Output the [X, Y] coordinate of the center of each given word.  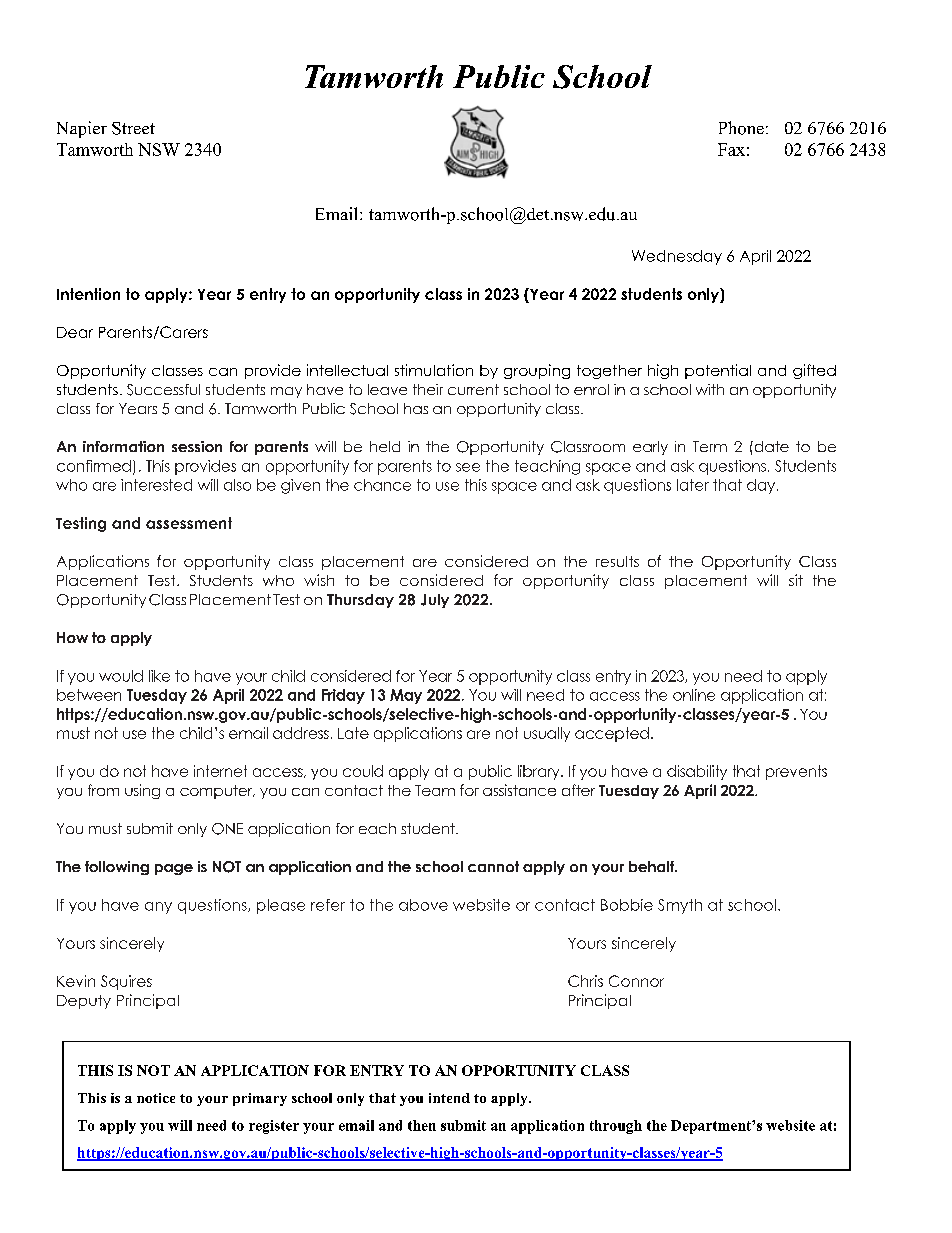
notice [156, 1098]
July [435, 601]
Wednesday [677, 257]
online [694, 695]
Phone [741, 128]
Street [133, 128]
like [159, 676]
